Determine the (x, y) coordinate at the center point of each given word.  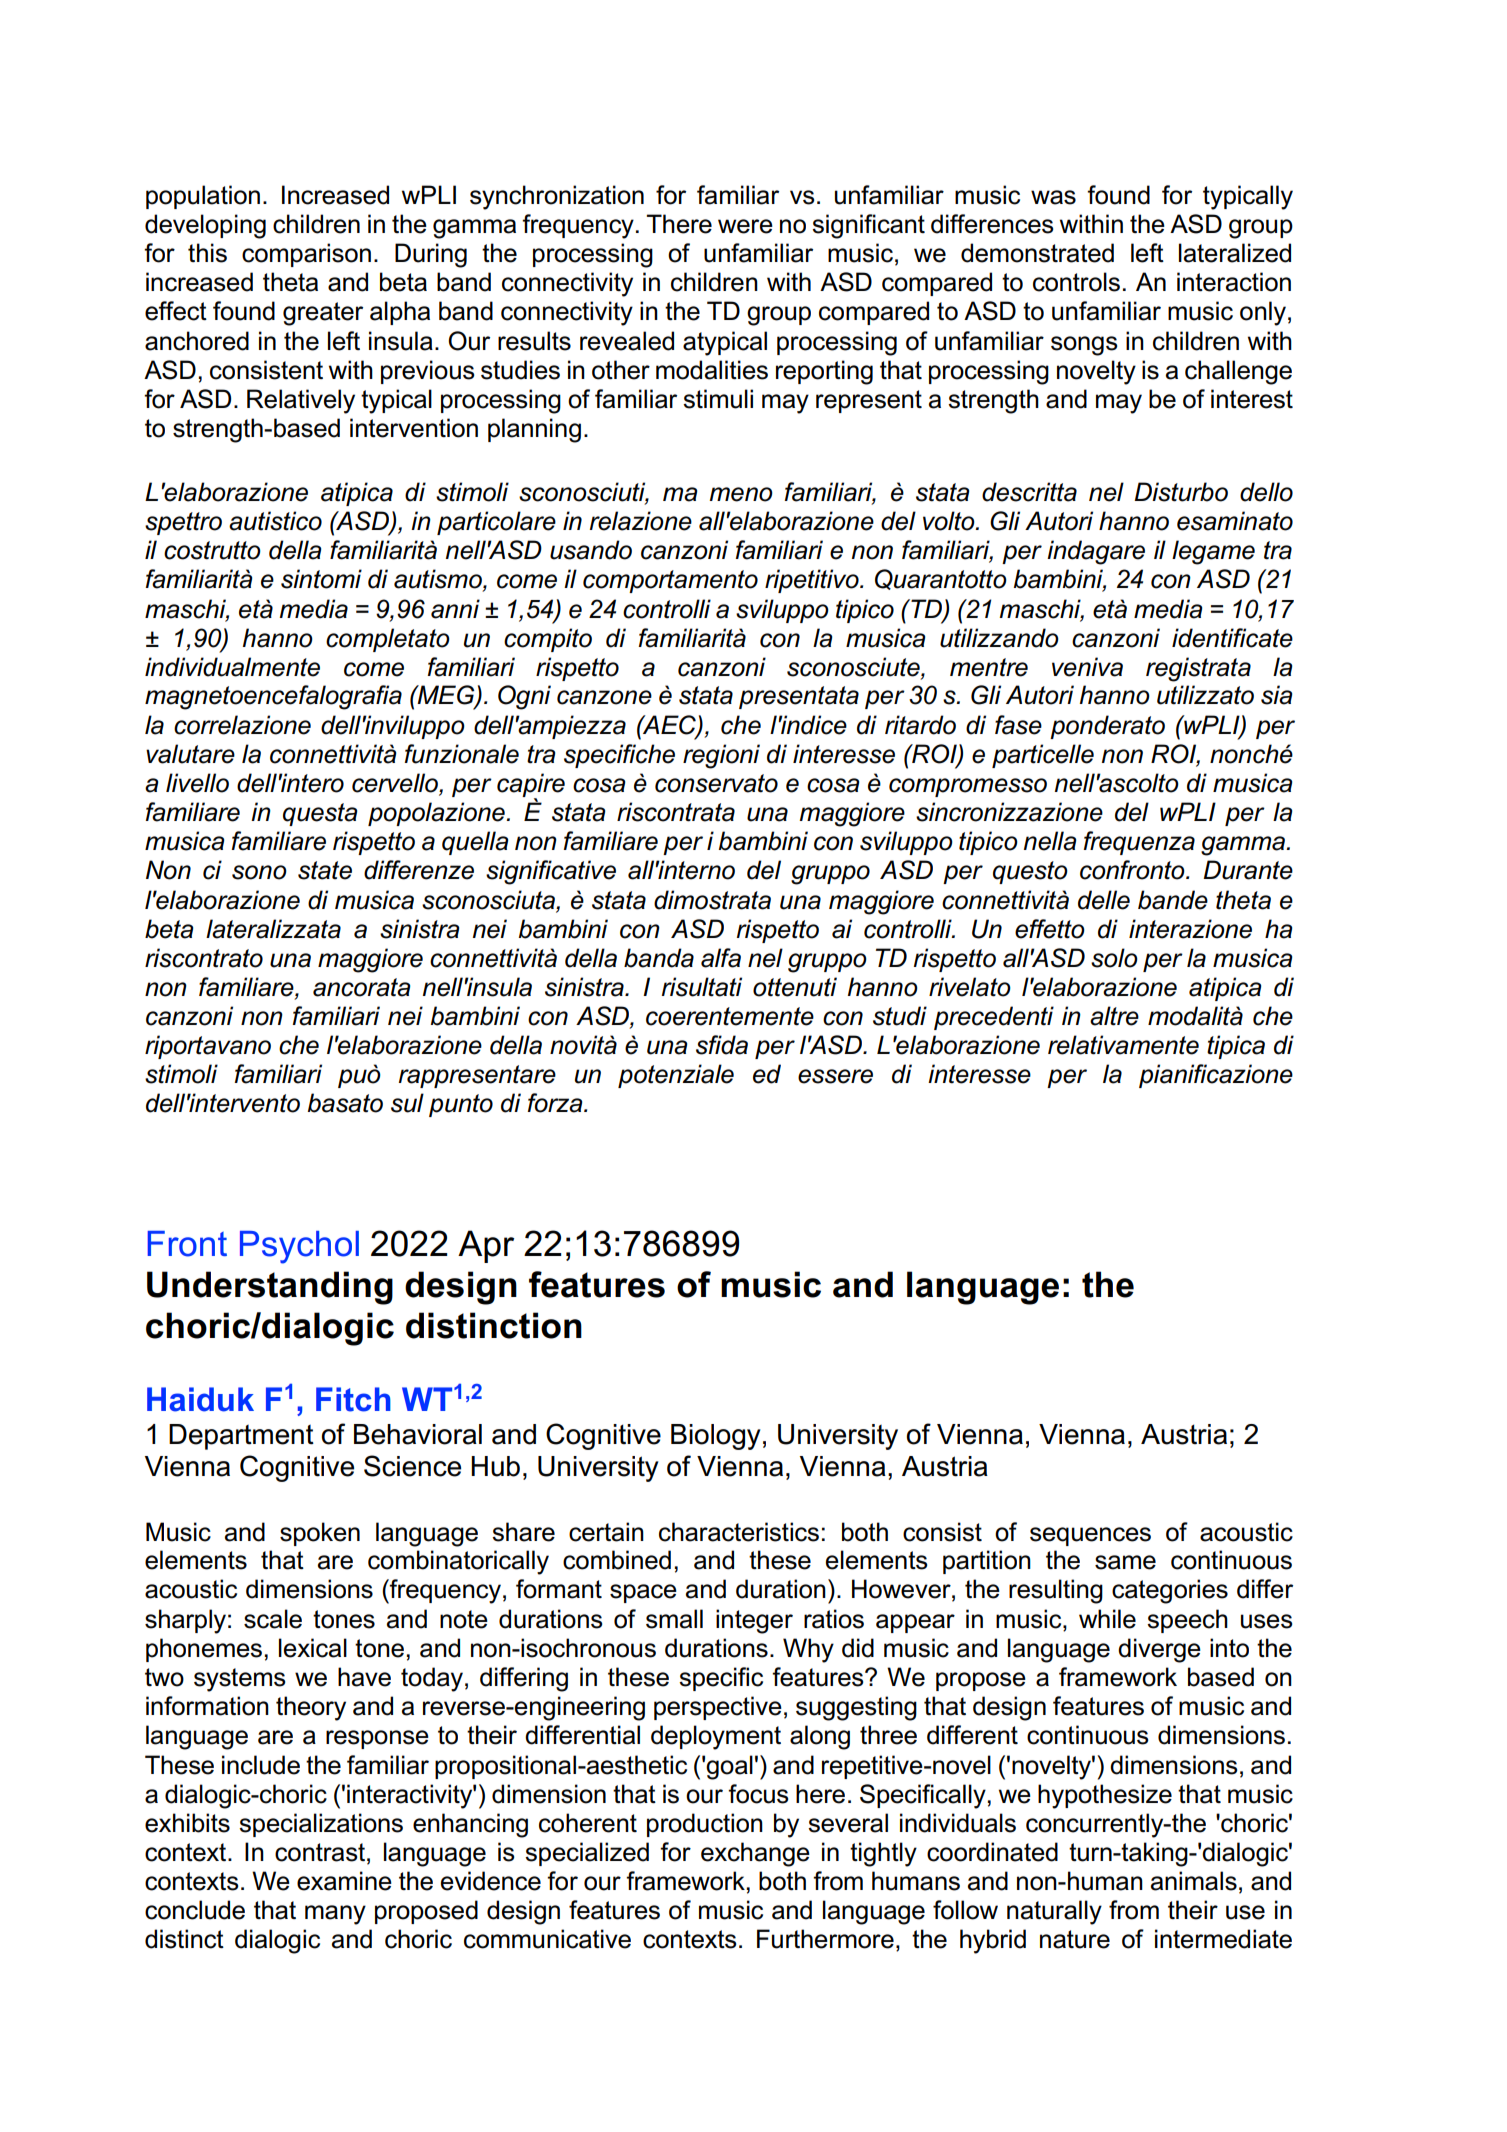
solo (1114, 958)
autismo (439, 580)
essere (835, 1076)
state (325, 870)
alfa (721, 958)
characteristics (739, 1532)
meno (741, 494)
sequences (1090, 1536)
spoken (320, 1534)
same (1125, 1562)
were (745, 226)
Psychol (299, 1247)
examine (344, 1881)
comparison (306, 255)
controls (1076, 282)
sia (1276, 695)
